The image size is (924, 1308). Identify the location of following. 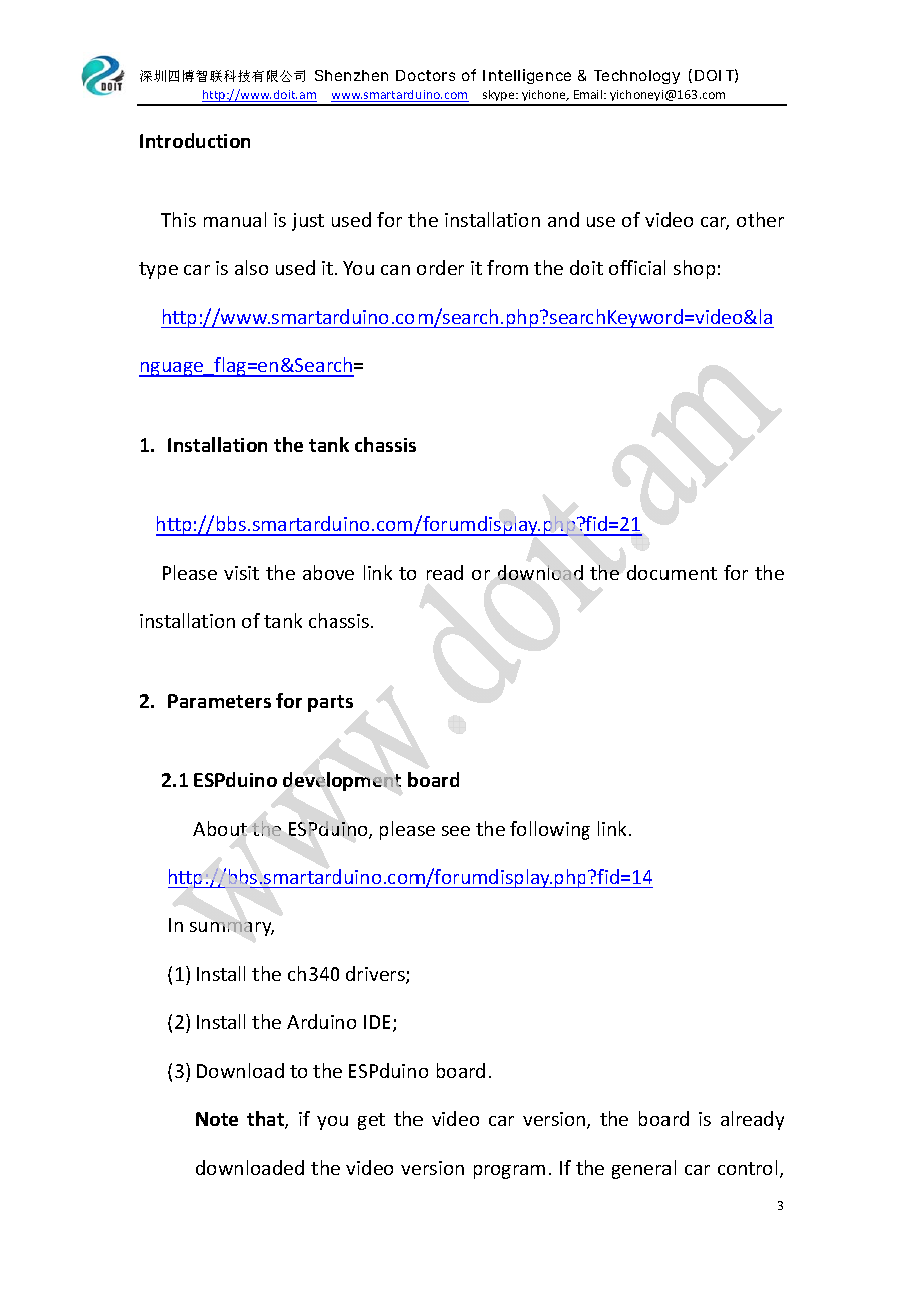
(550, 830).
